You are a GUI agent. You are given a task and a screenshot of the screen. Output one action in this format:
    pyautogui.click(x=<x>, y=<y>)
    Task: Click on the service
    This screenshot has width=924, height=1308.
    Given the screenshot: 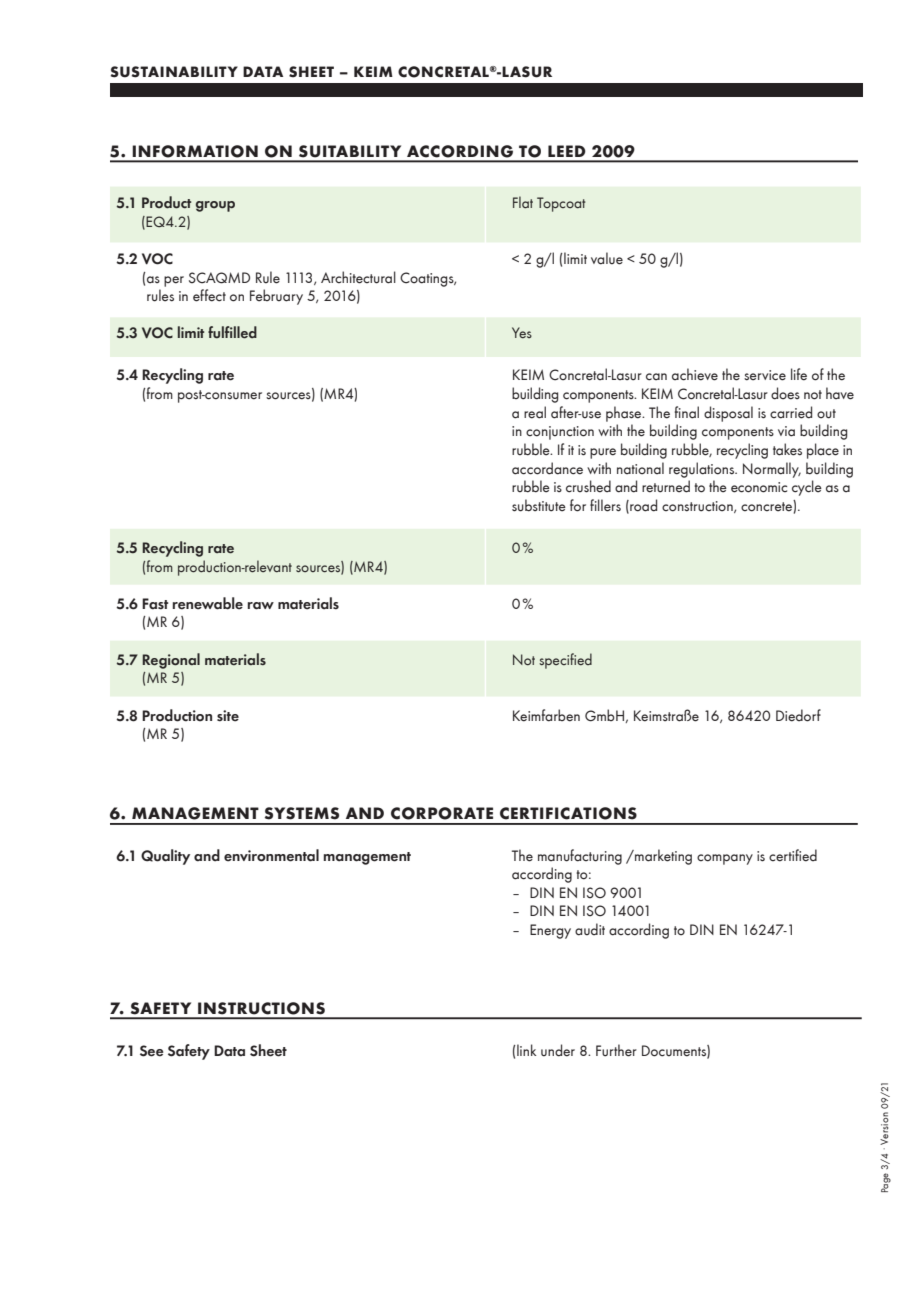 What is the action you would take?
    pyautogui.click(x=765, y=375)
